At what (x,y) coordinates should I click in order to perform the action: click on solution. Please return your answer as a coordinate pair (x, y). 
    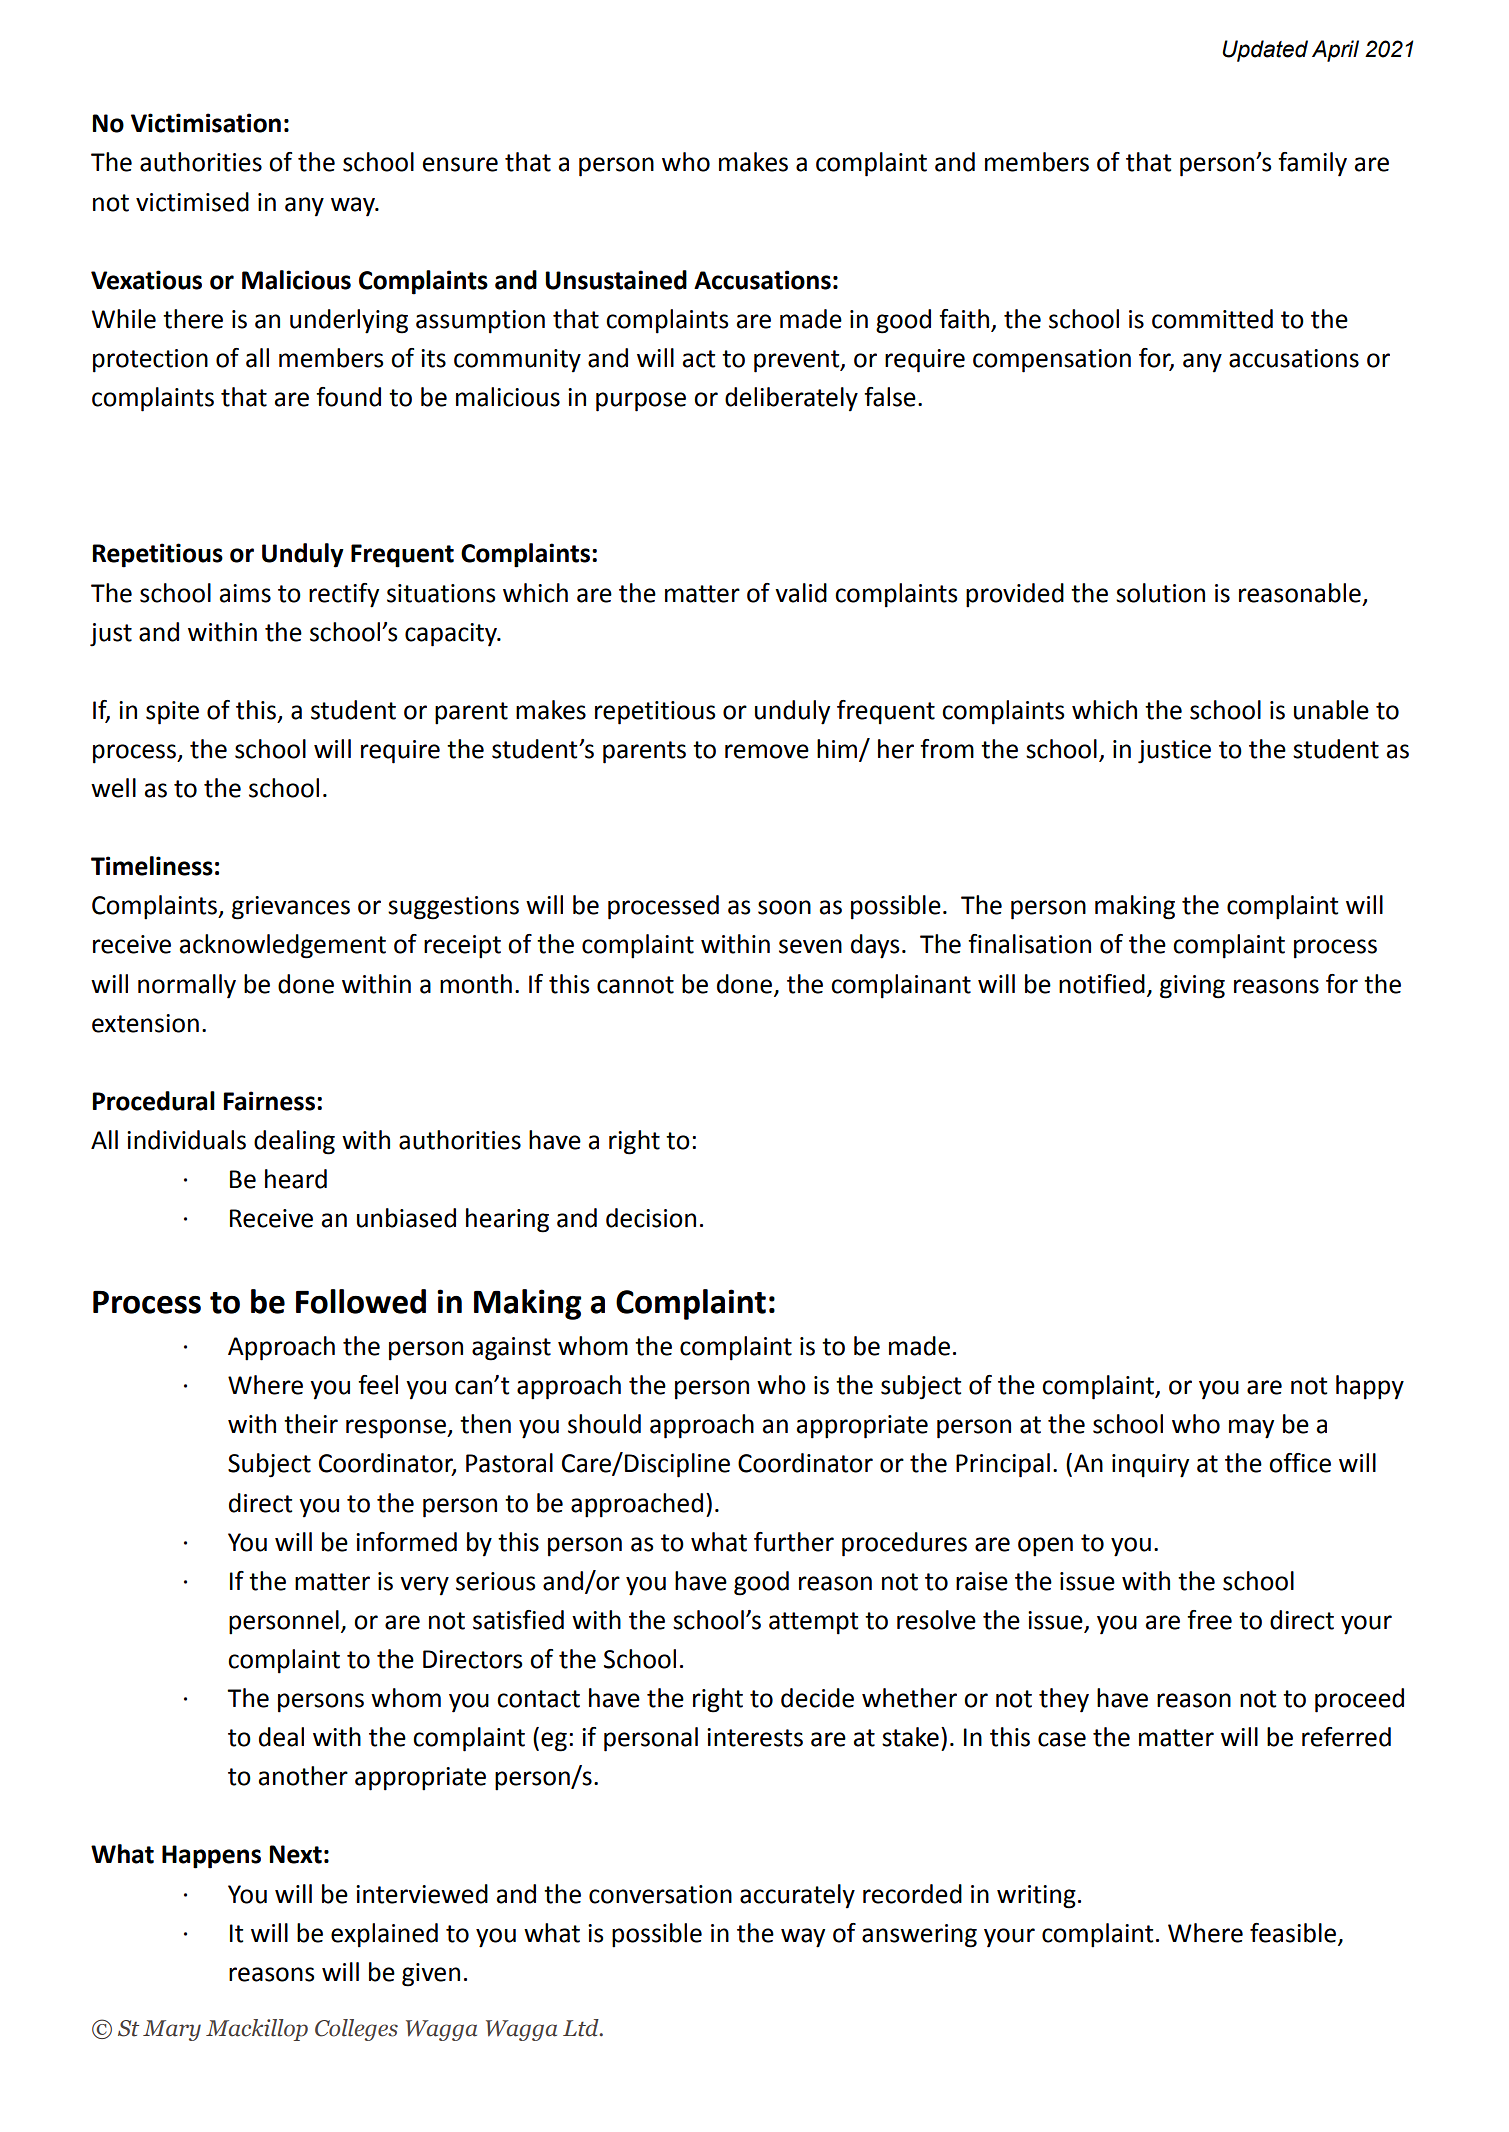
    Looking at the image, I should click on (1160, 593).
